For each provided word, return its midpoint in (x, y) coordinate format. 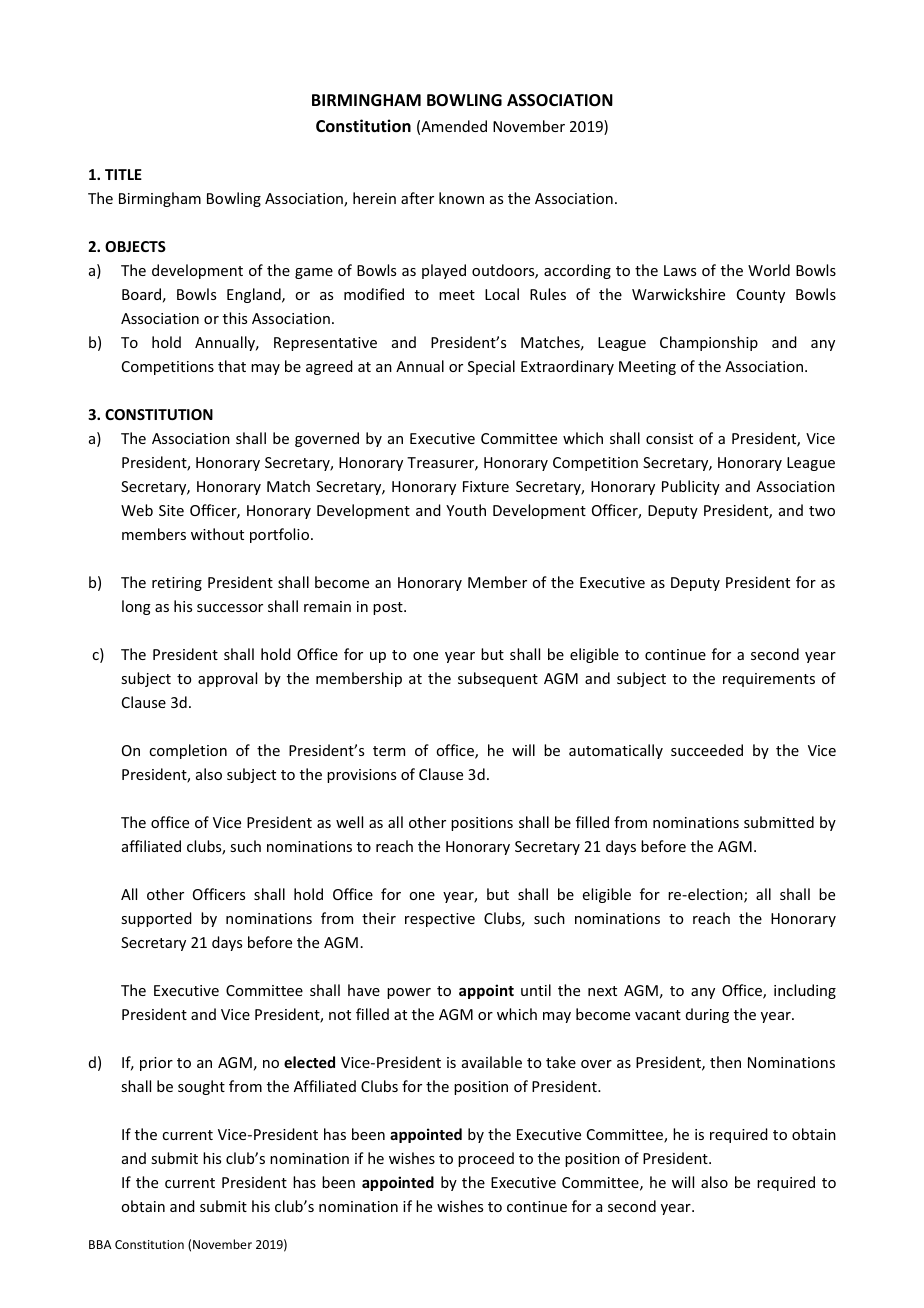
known (461, 198)
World (769, 270)
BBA (100, 1244)
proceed (486, 1159)
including (805, 991)
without (217, 534)
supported (156, 919)
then (725, 1062)
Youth (466, 510)
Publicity (691, 487)
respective (440, 920)
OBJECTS (135, 246)
